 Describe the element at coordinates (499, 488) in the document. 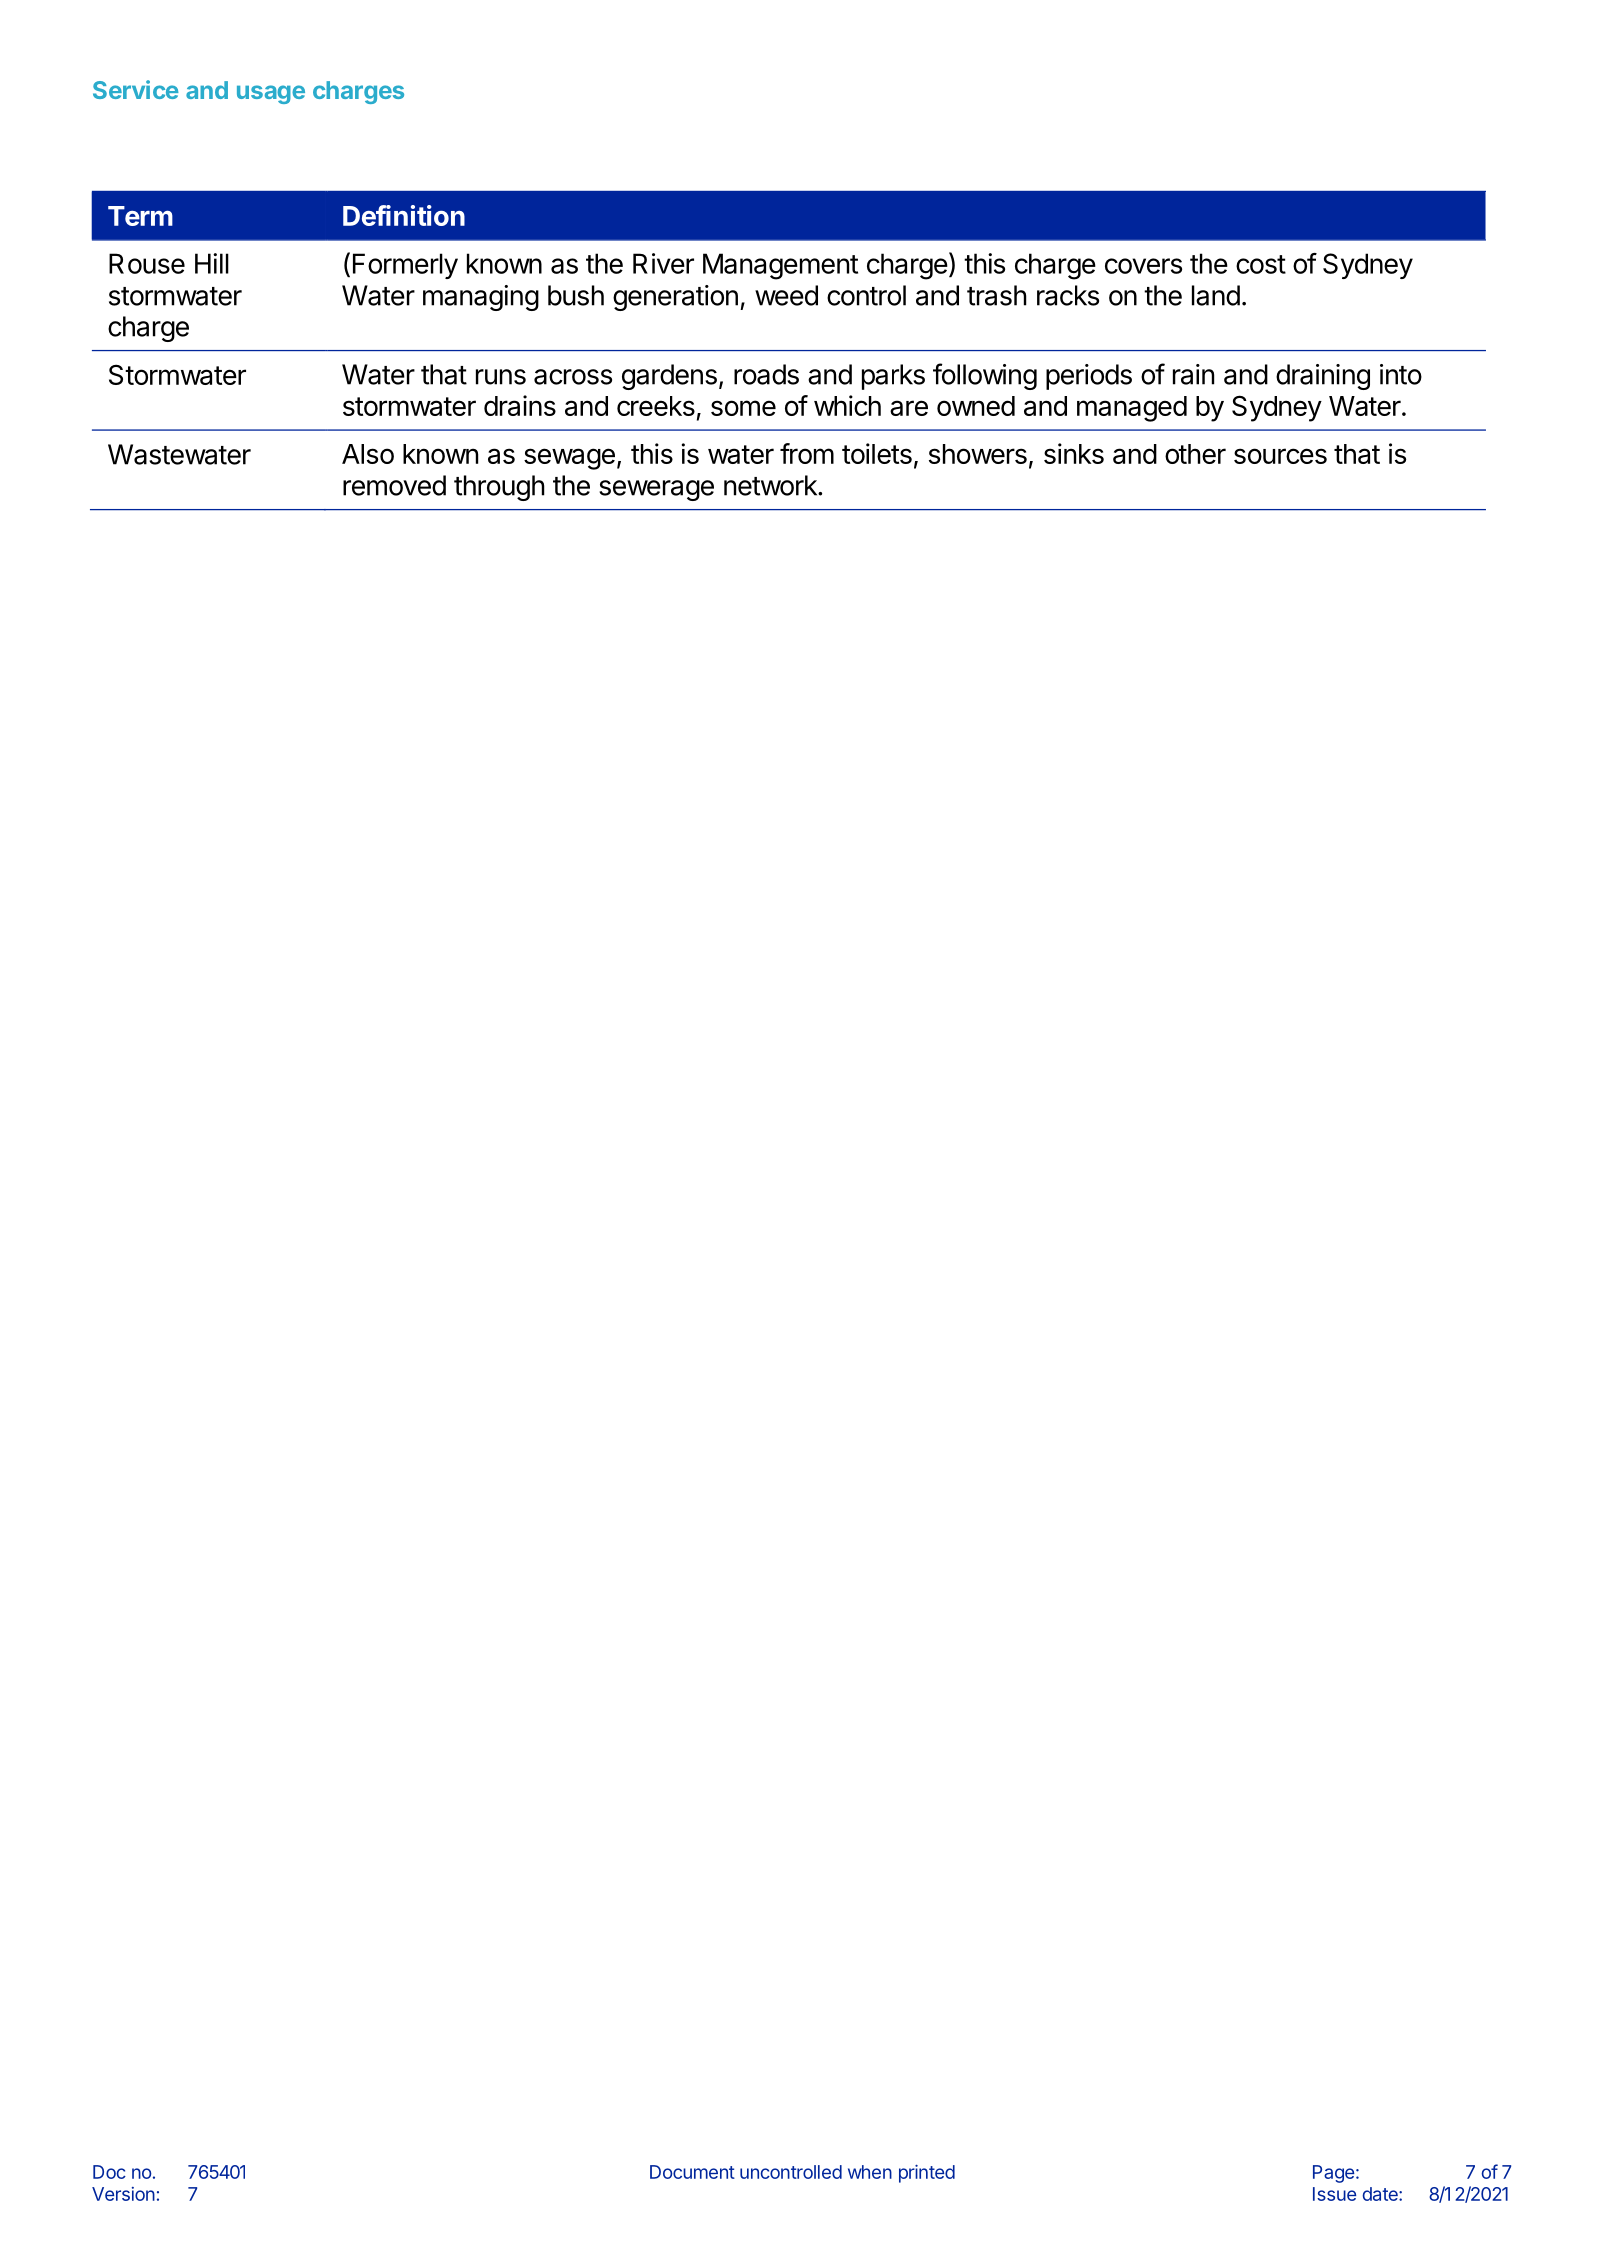

I see `through` at that location.
